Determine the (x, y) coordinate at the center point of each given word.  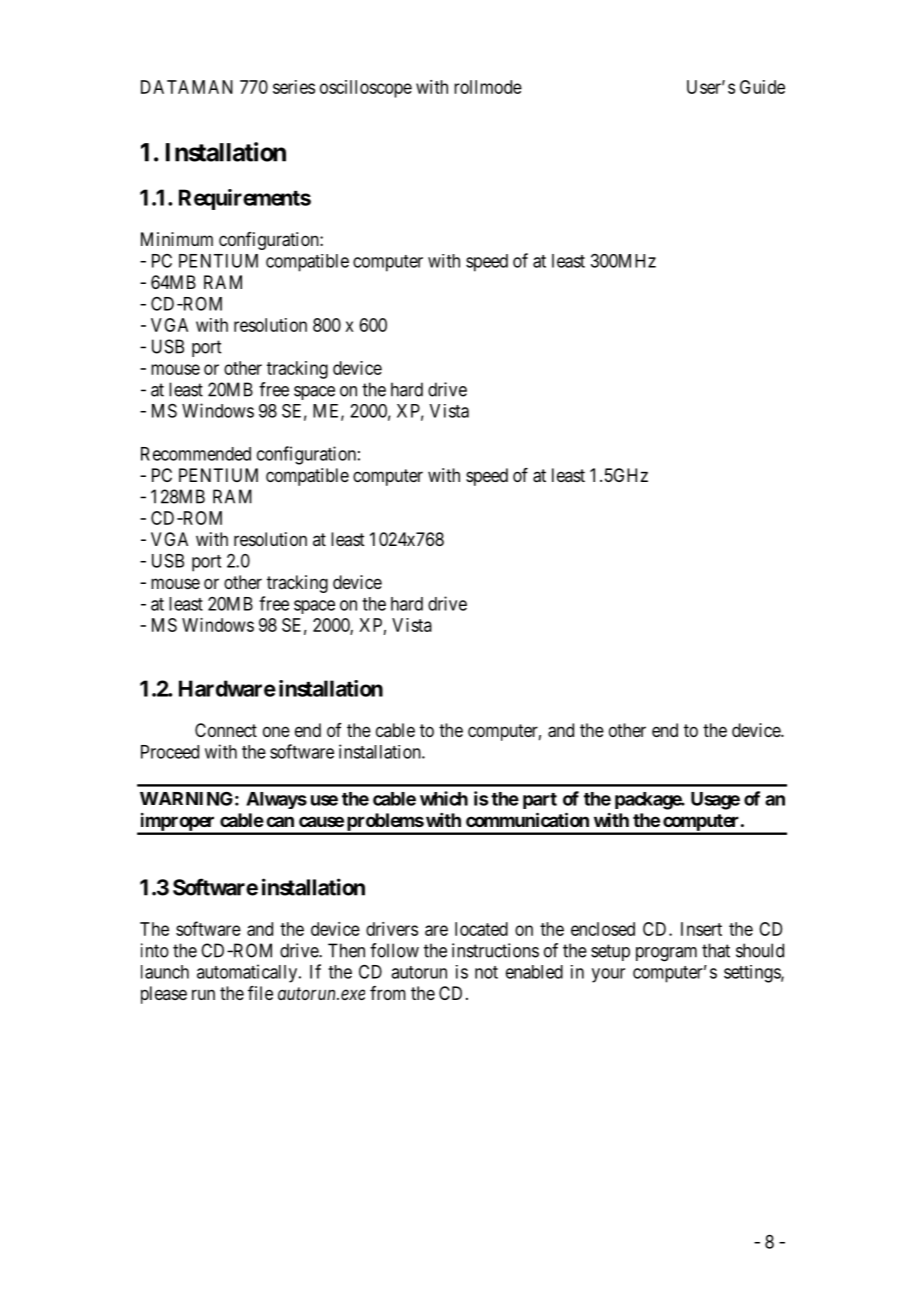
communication (527, 819)
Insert (701, 929)
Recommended (196, 454)
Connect (226, 730)
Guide (762, 87)
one (276, 731)
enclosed (603, 929)
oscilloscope (366, 89)
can (280, 821)
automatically (247, 973)
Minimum (177, 239)
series (294, 87)
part (540, 801)
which (444, 798)
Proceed (170, 752)
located (481, 929)
